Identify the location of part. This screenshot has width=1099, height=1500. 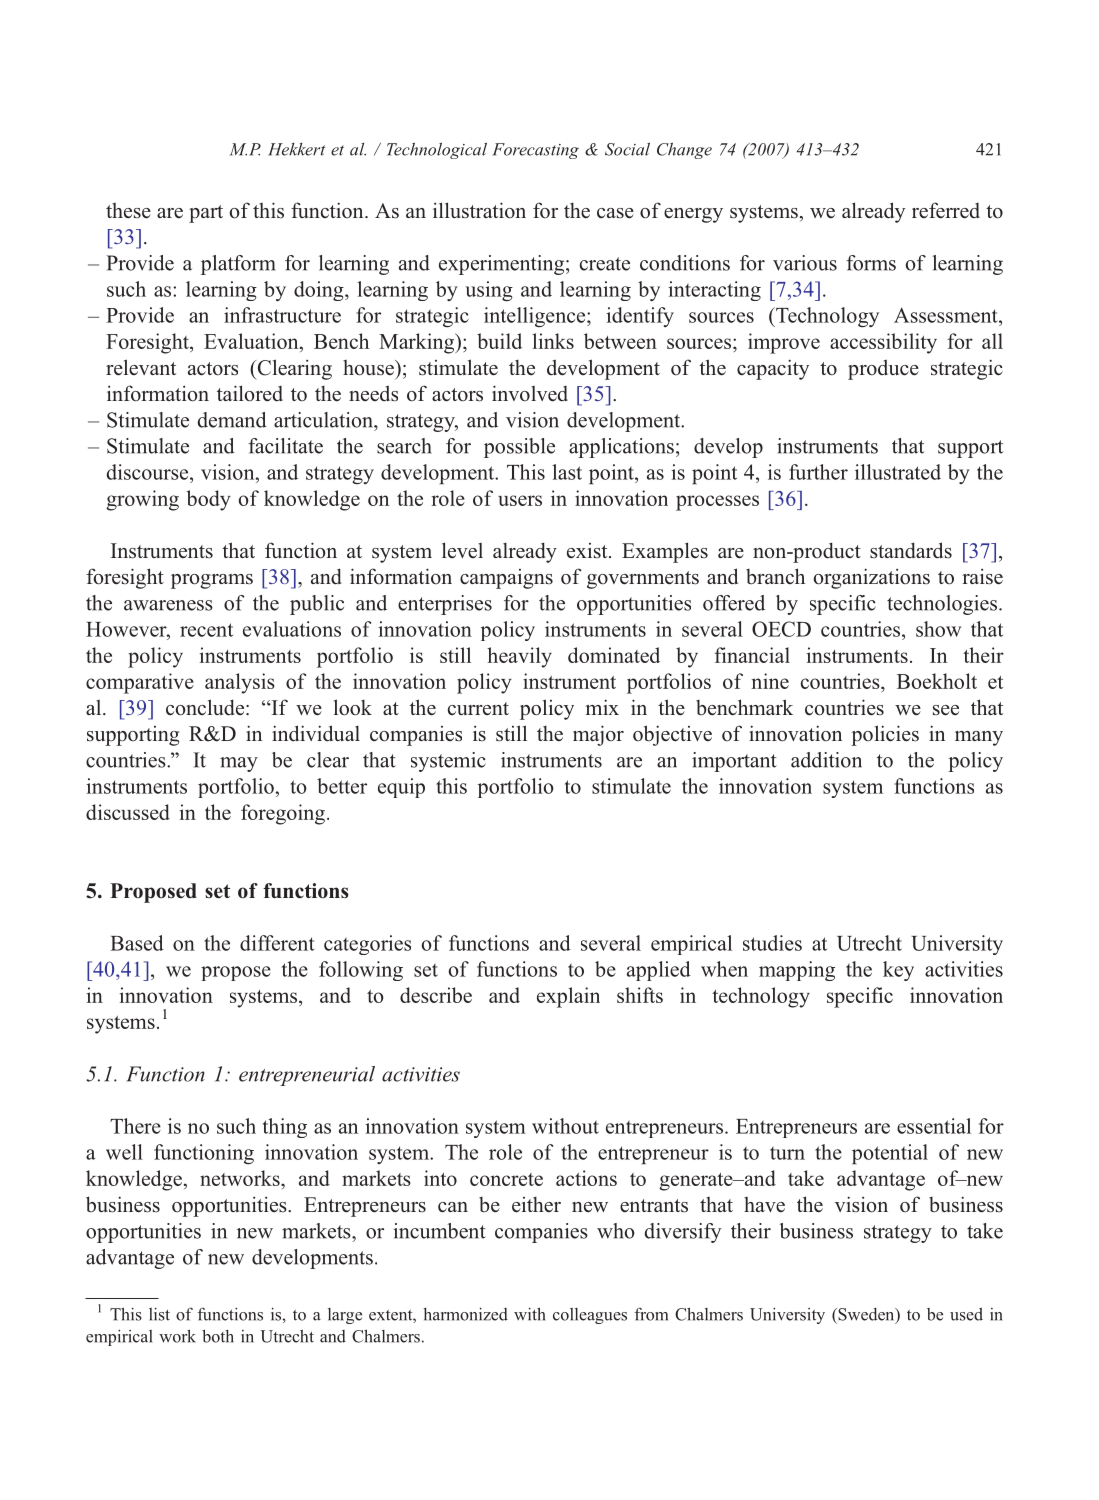
(206, 214).
